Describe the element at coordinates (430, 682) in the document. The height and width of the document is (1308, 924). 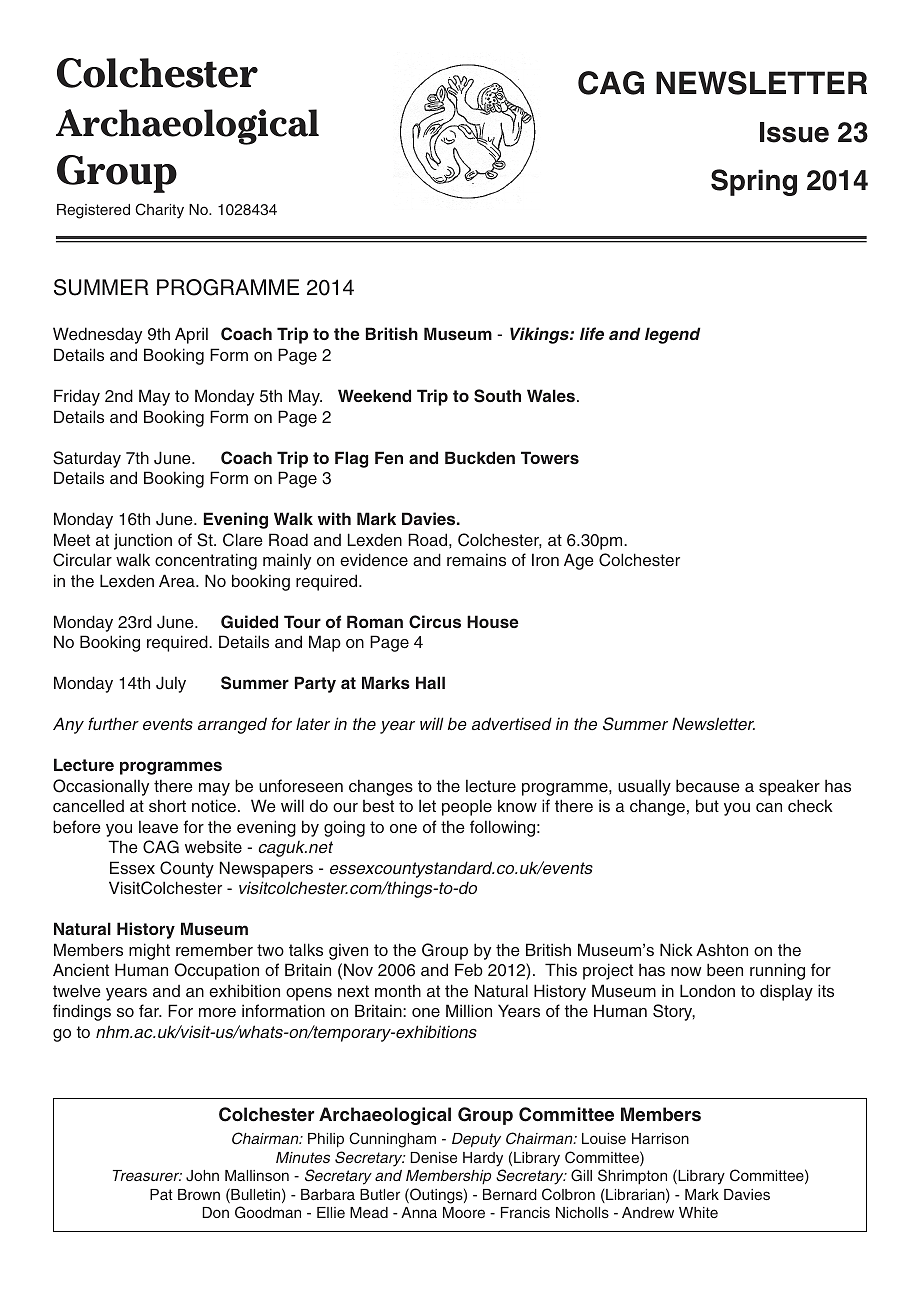
I see `Hall` at that location.
